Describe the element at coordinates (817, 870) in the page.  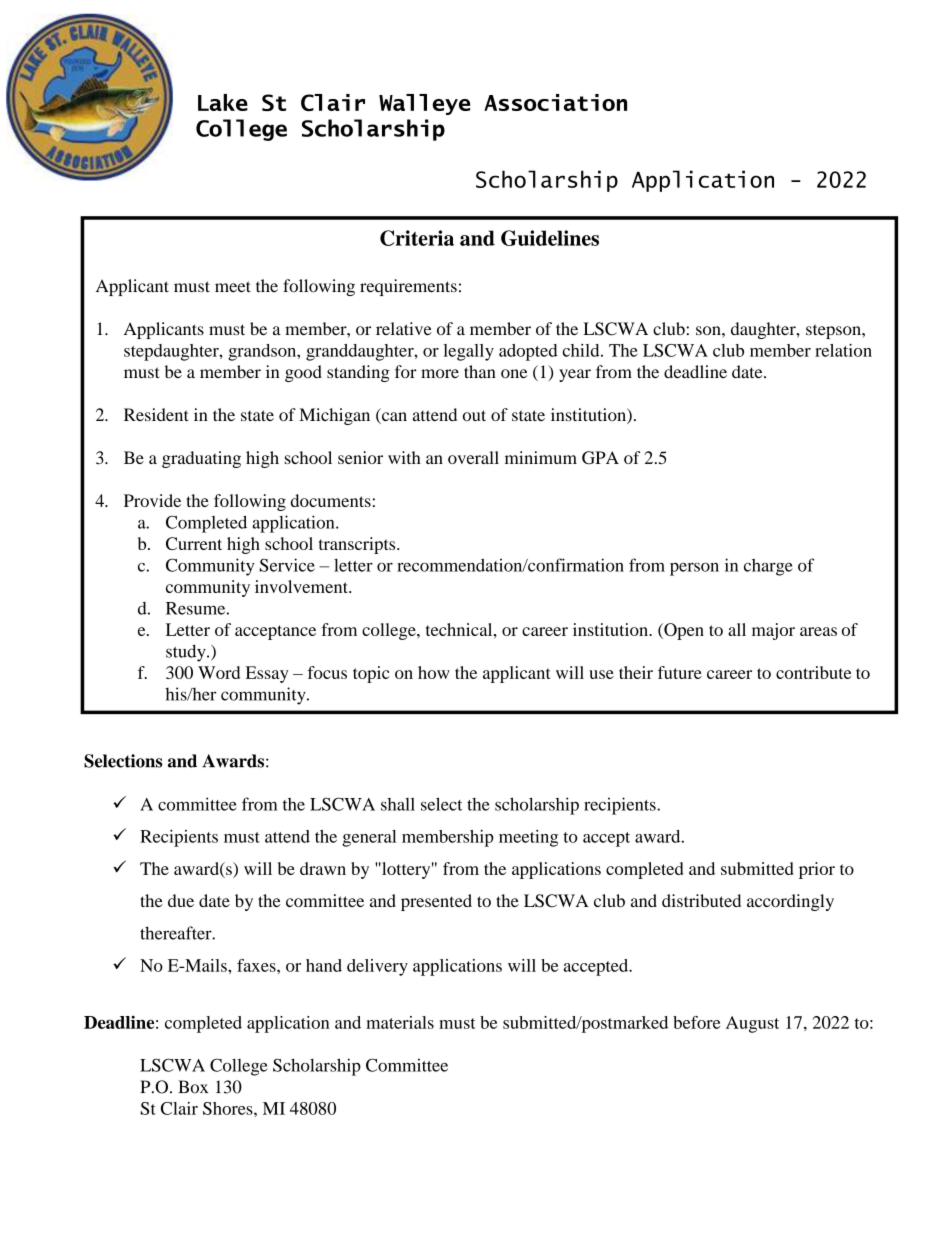
I see `prior` at that location.
